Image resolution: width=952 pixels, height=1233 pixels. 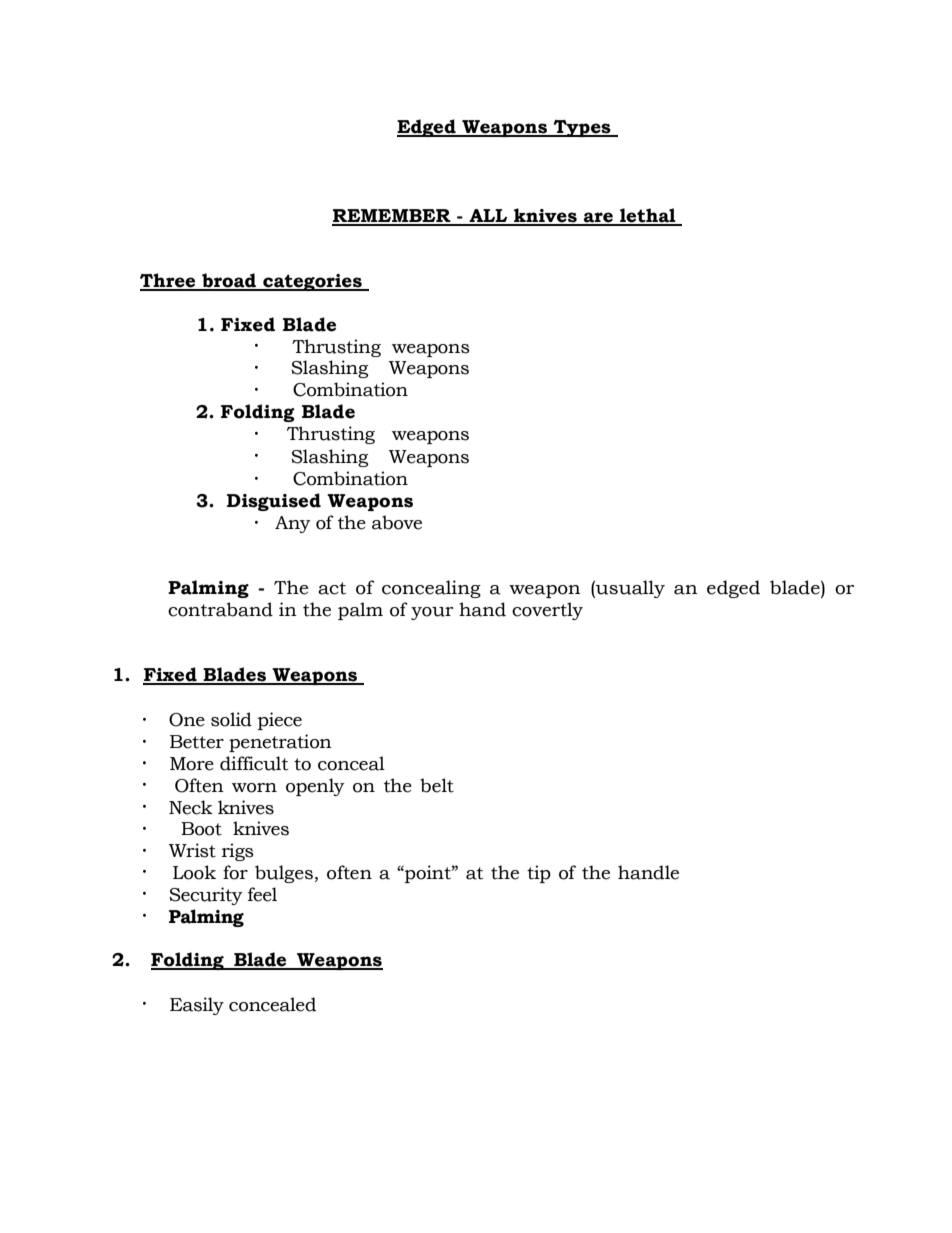 What do you see at coordinates (547, 611) in the document?
I see `covertly` at bounding box center [547, 611].
